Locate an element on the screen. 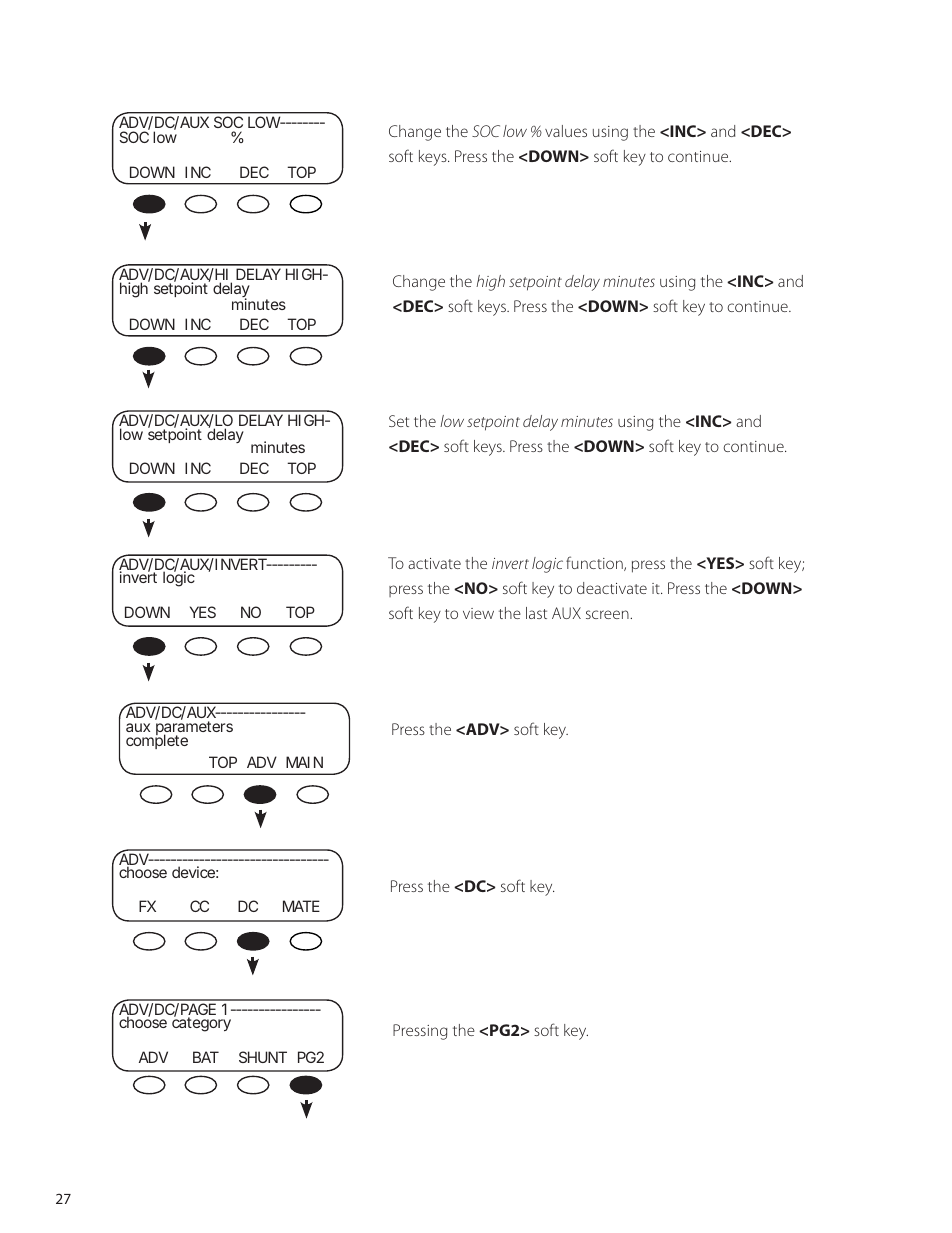 The height and width of the screenshot is (1233, 952). values is located at coordinates (566, 131).
